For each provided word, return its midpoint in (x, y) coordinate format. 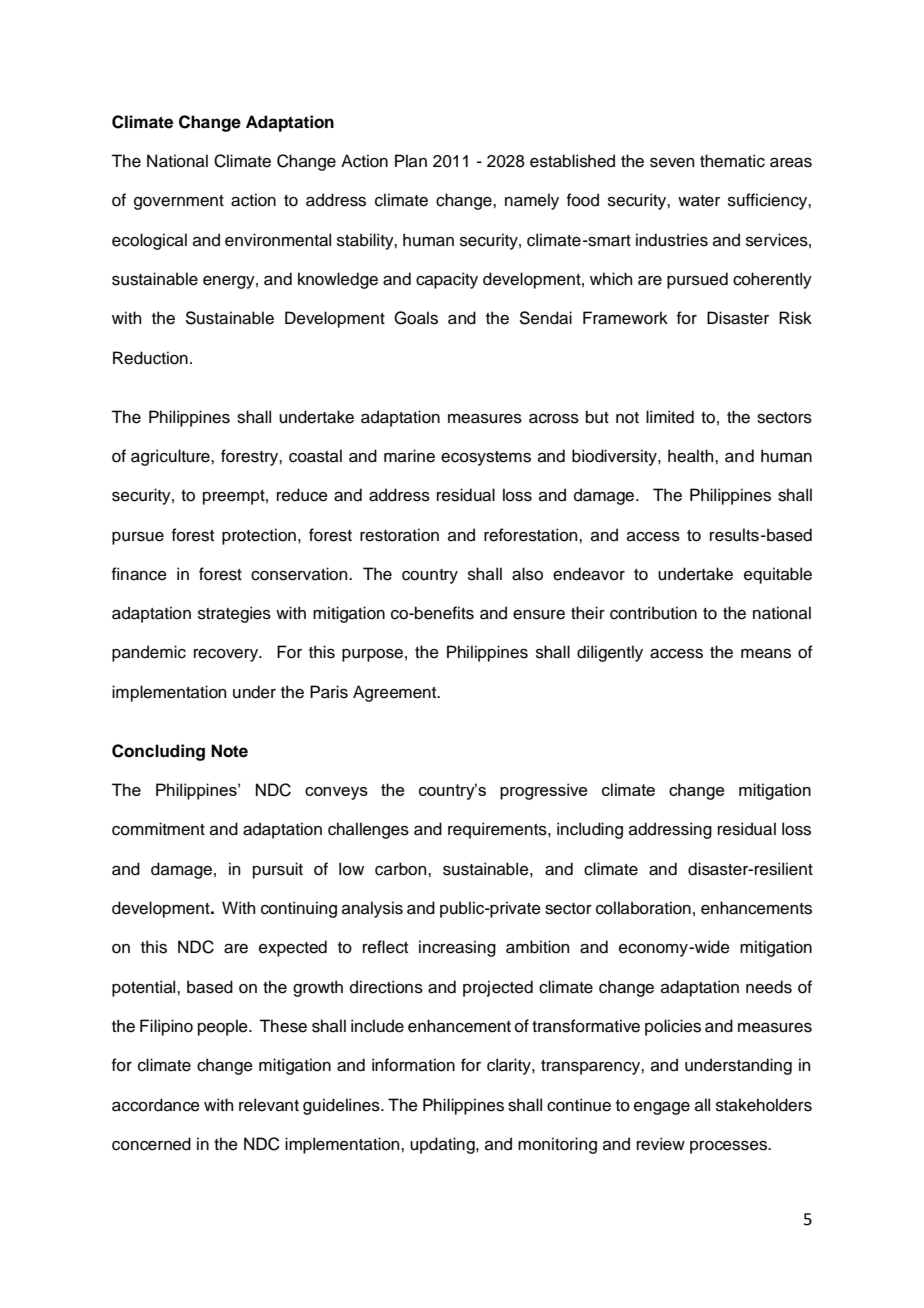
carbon (402, 869)
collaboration (643, 908)
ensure (539, 615)
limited (670, 417)
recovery (227, 655)
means (766, 654)
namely (532, 201)
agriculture (171, 457)
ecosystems (486, 458)
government (179, 202)
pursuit (278, 870)
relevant (269, 1105)
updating (443, 1145)
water (699, 201)
